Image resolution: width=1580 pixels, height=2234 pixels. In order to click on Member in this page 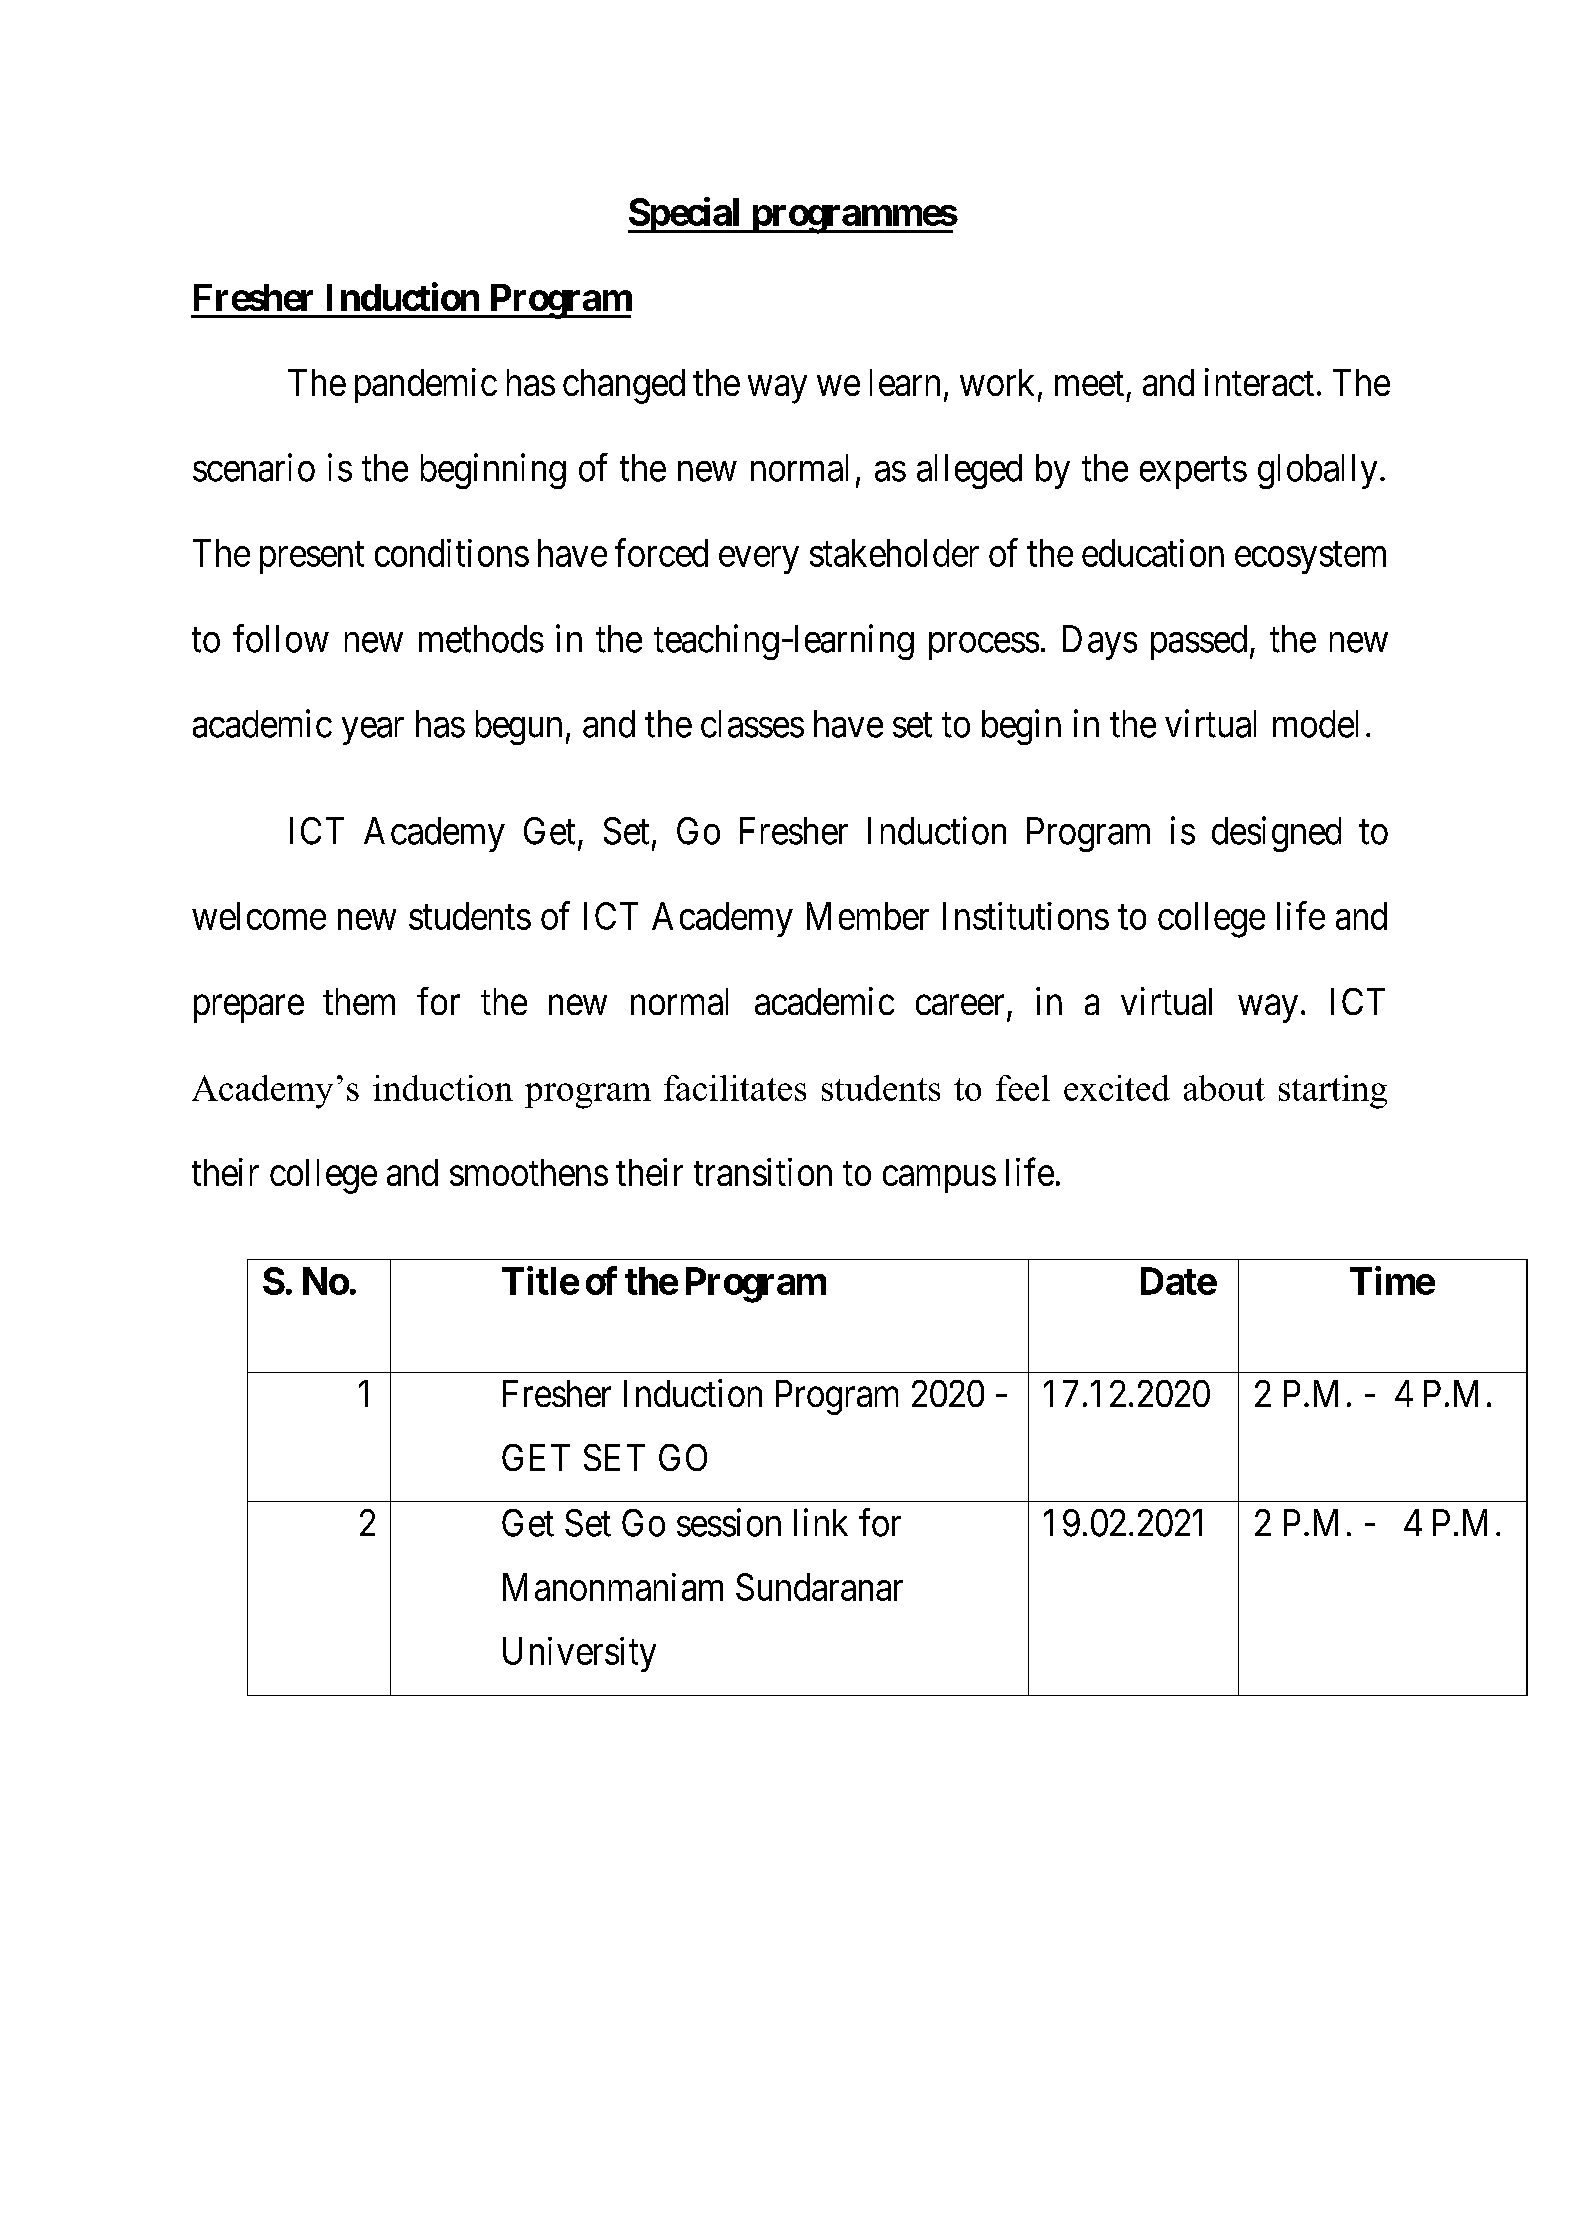, I will do `click(868, 916)`.
